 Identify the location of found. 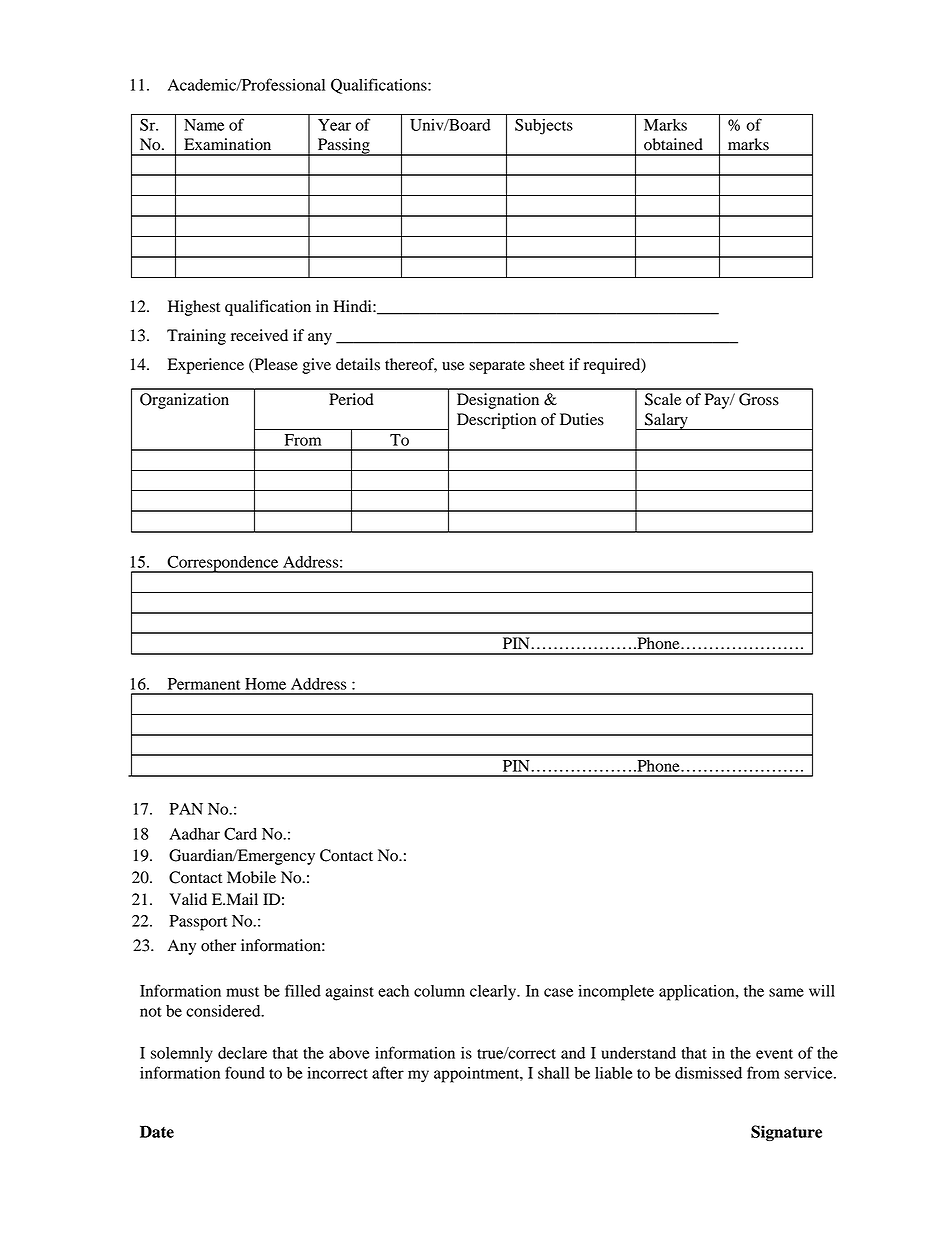
(245, 1072).
